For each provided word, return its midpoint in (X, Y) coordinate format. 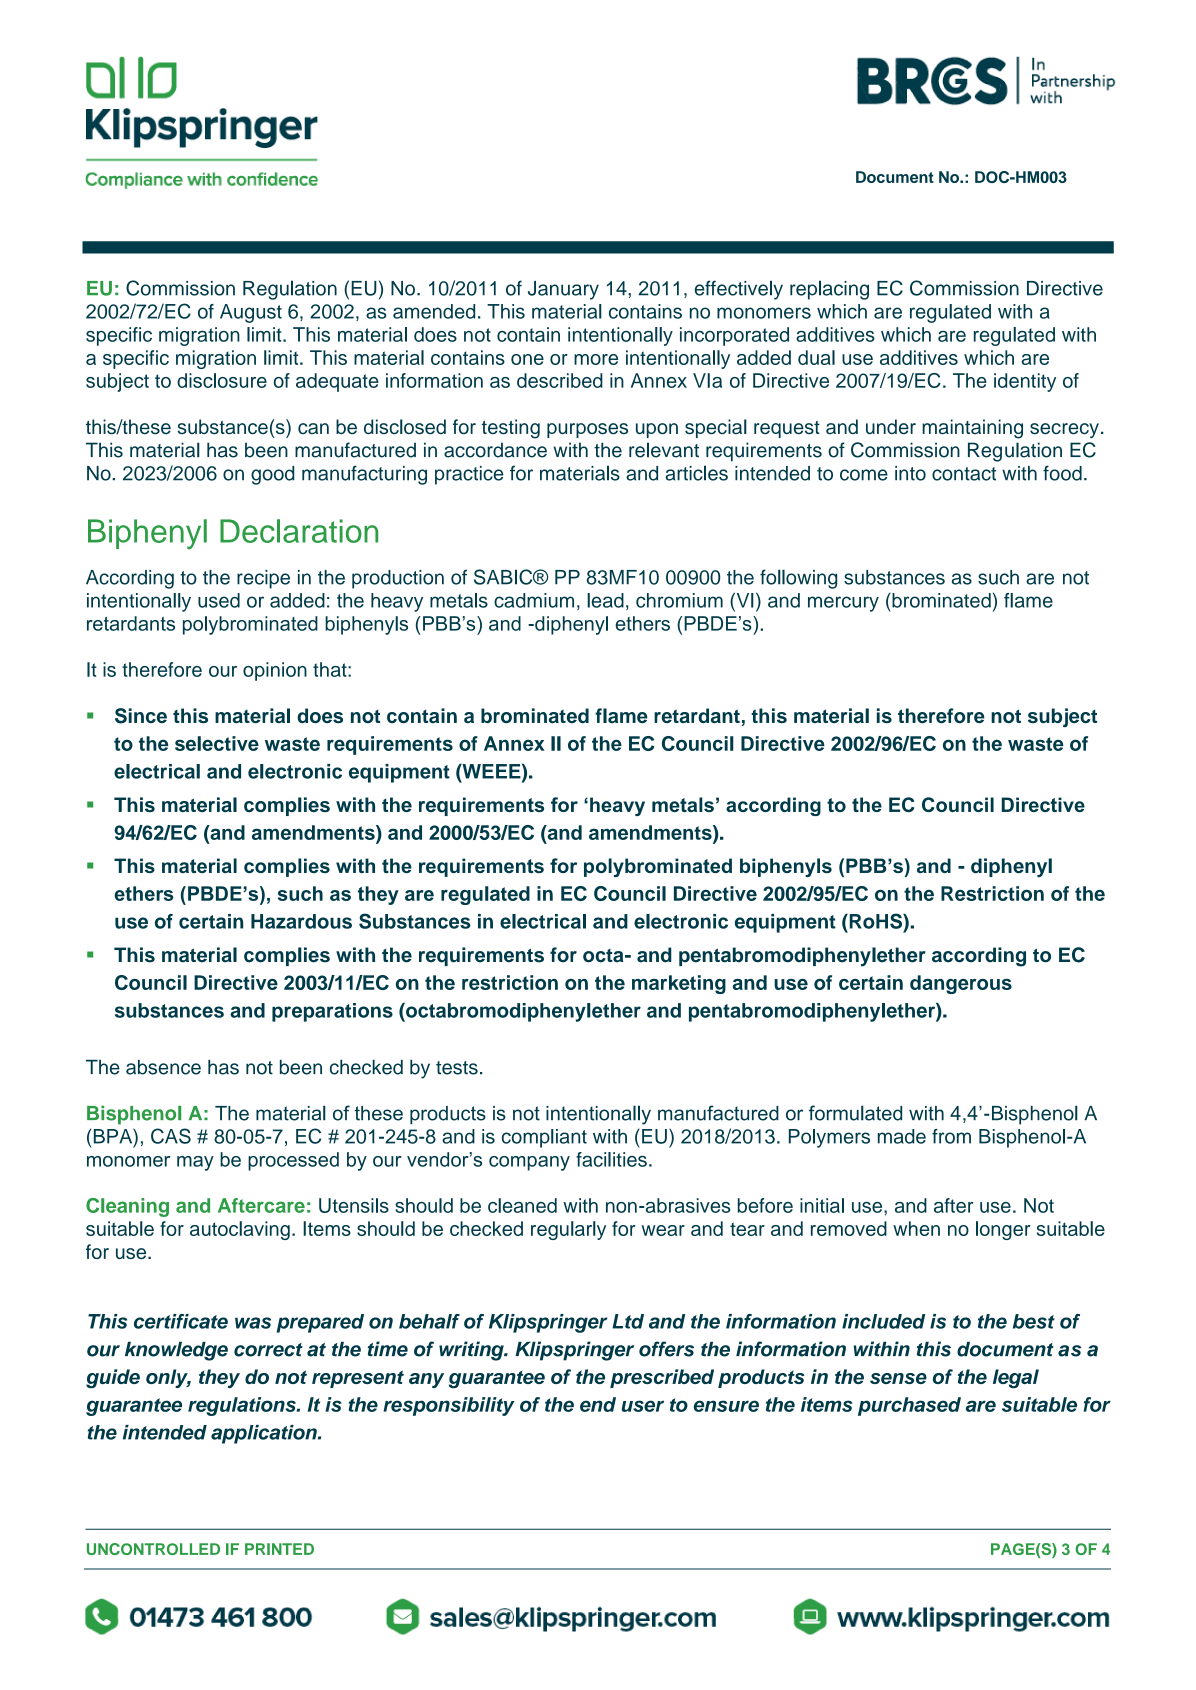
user (643, 1406)
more (596, 359)
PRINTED (279, 1549)
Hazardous (301, 921)
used (219, 600)
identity (1025, 382)
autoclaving (240, 1230)
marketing (679, 984)
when (916, 1228)
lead (605, 600)
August (251, 313)
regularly (568, 1230)
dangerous (961, 984)
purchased (909, 1406)
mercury (843, 604)
